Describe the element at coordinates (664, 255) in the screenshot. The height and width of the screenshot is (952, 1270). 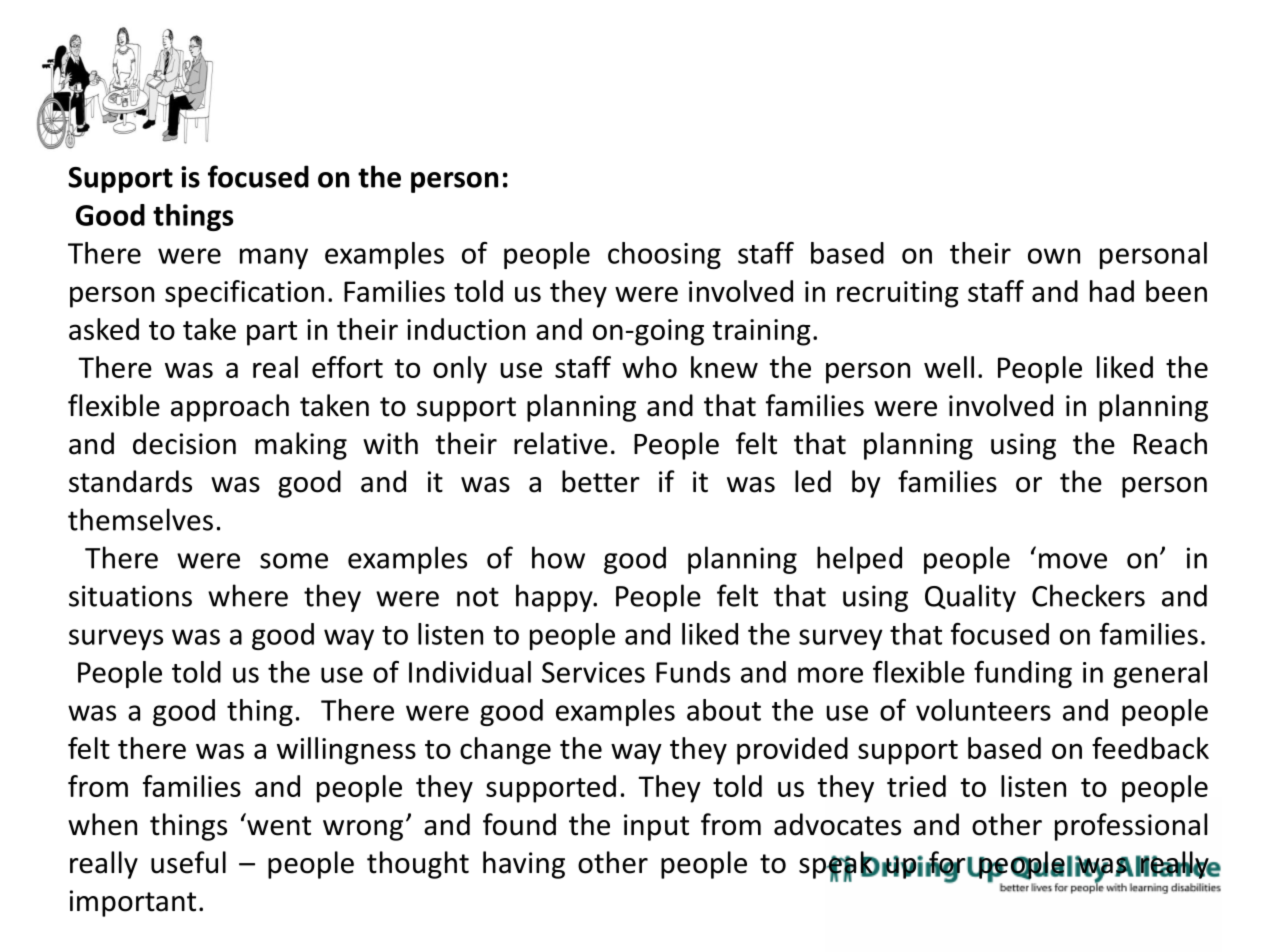
I see `choosing` at that location.
